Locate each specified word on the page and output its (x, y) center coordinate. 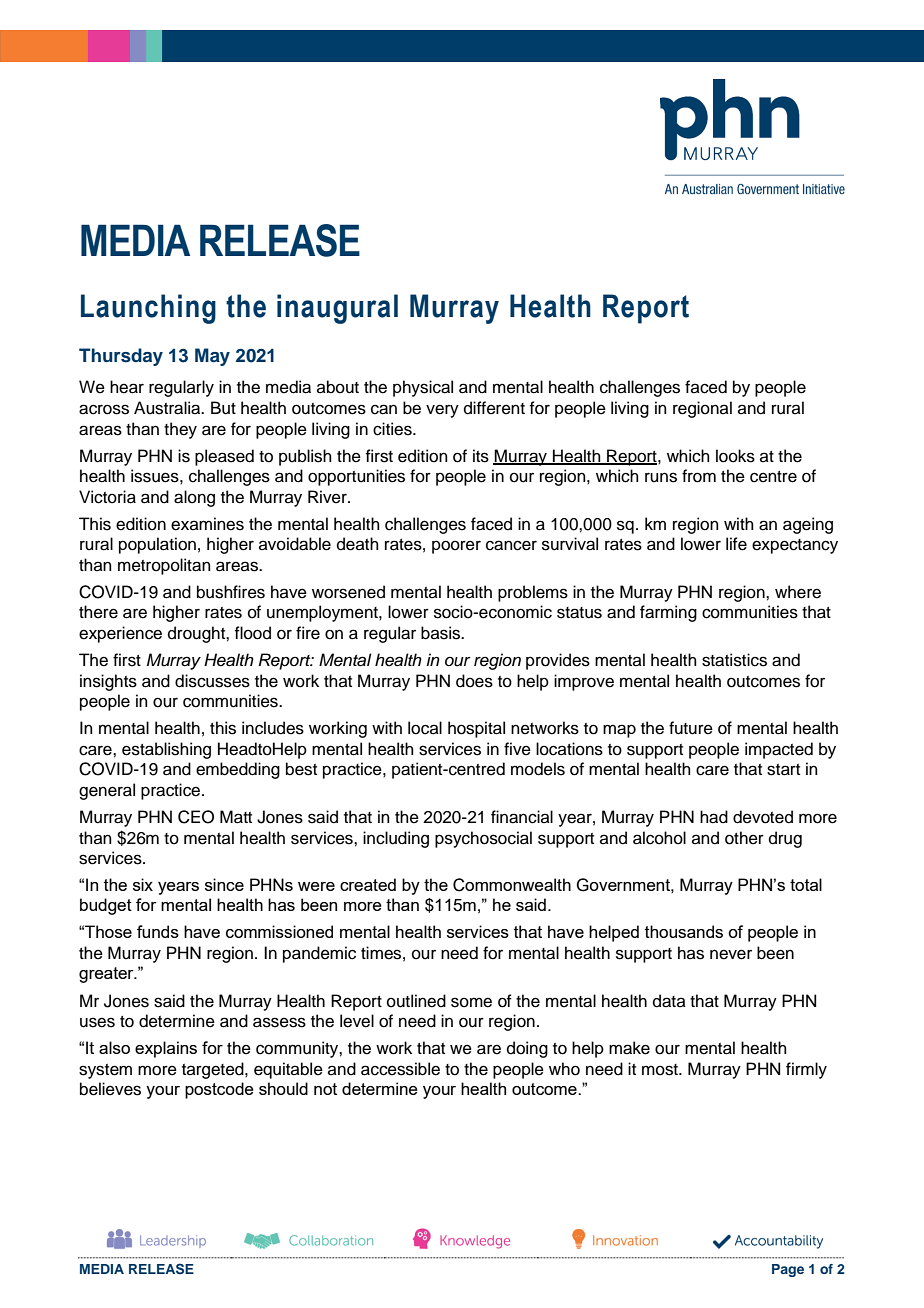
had (714, 817)
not (325, 1089)
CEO (196, 817)
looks (735, 456)
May (212, 357)
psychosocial (483, 839)
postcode (219, 1090)
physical (423, 388)
